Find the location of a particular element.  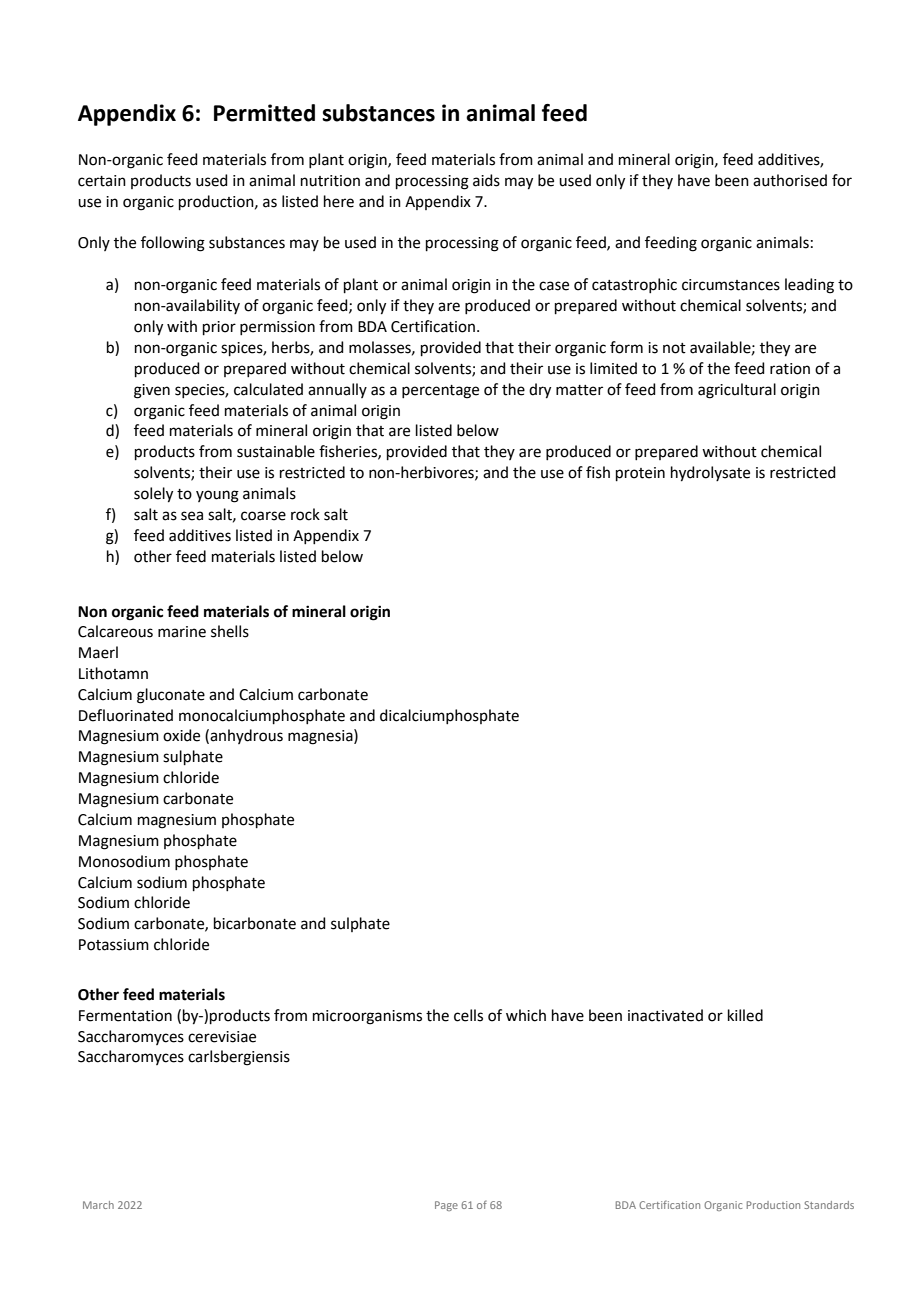

marine is located at coordinates (182, 632).
